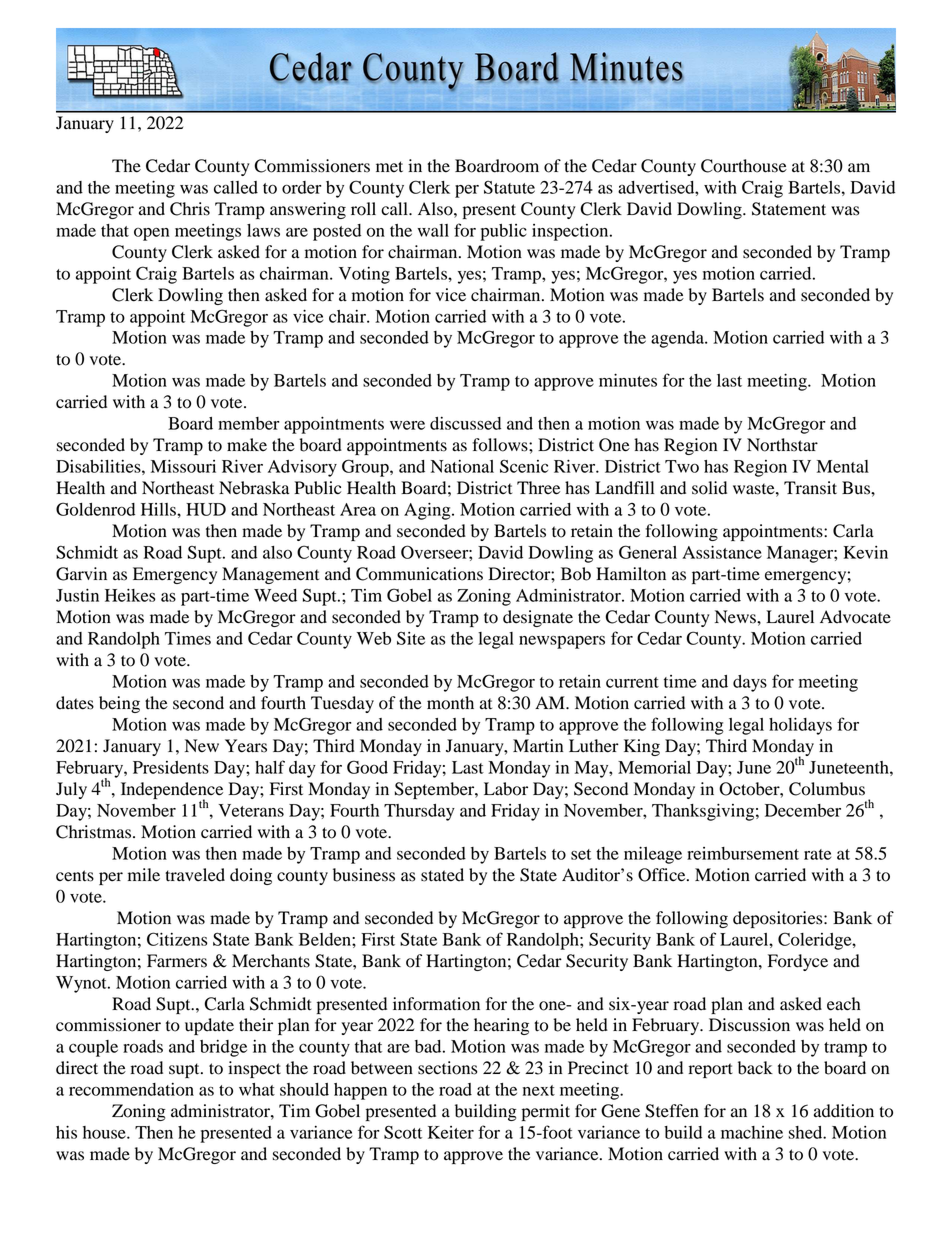 The height and width of the screenshot is (1233, 952). I want to click on Independence, so click(172, 791).
